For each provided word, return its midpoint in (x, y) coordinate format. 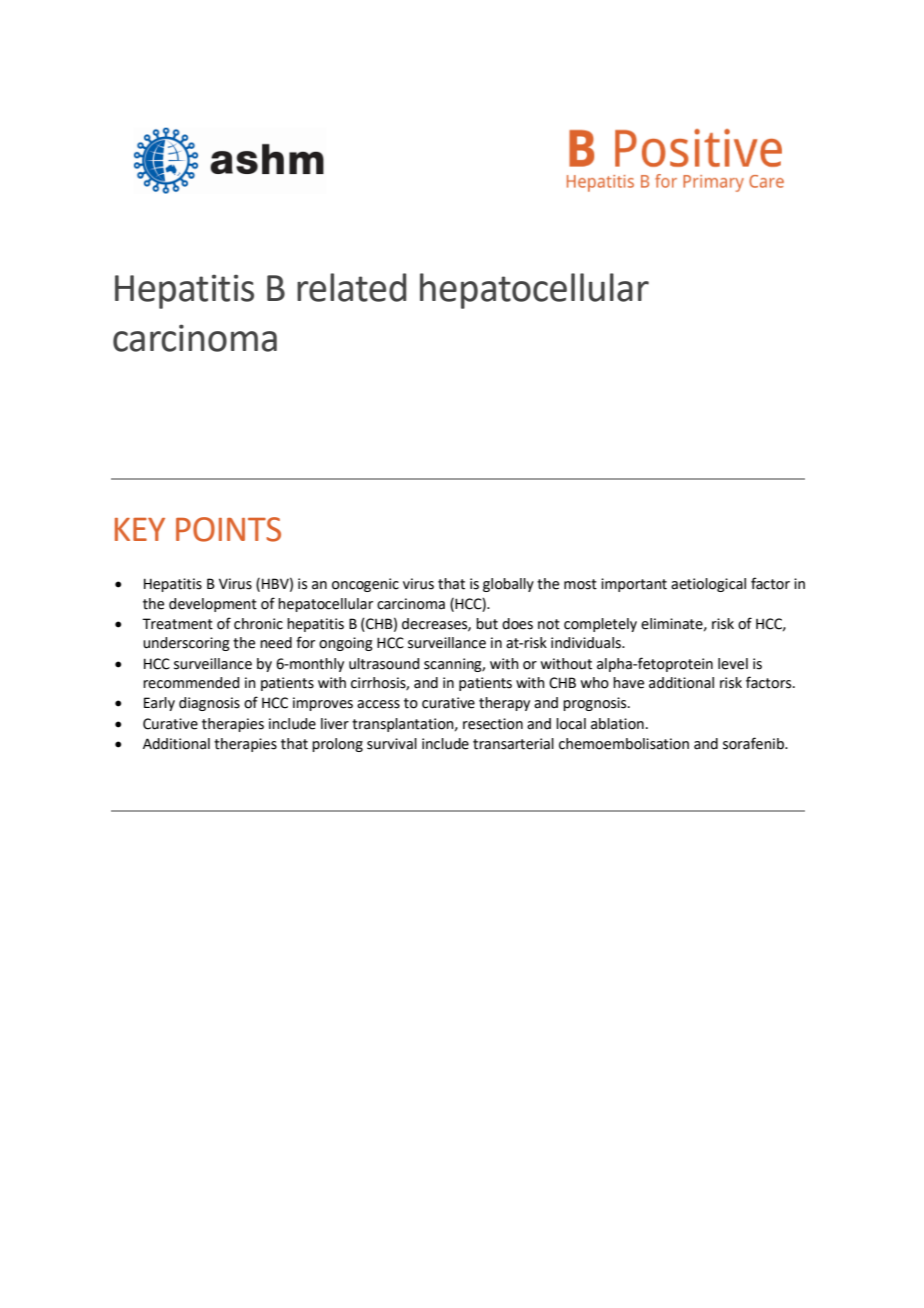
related (351, 287)
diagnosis (209, 704)
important (634, 585)
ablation (617, 724)
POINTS (228, 529)
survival (392, 744)
